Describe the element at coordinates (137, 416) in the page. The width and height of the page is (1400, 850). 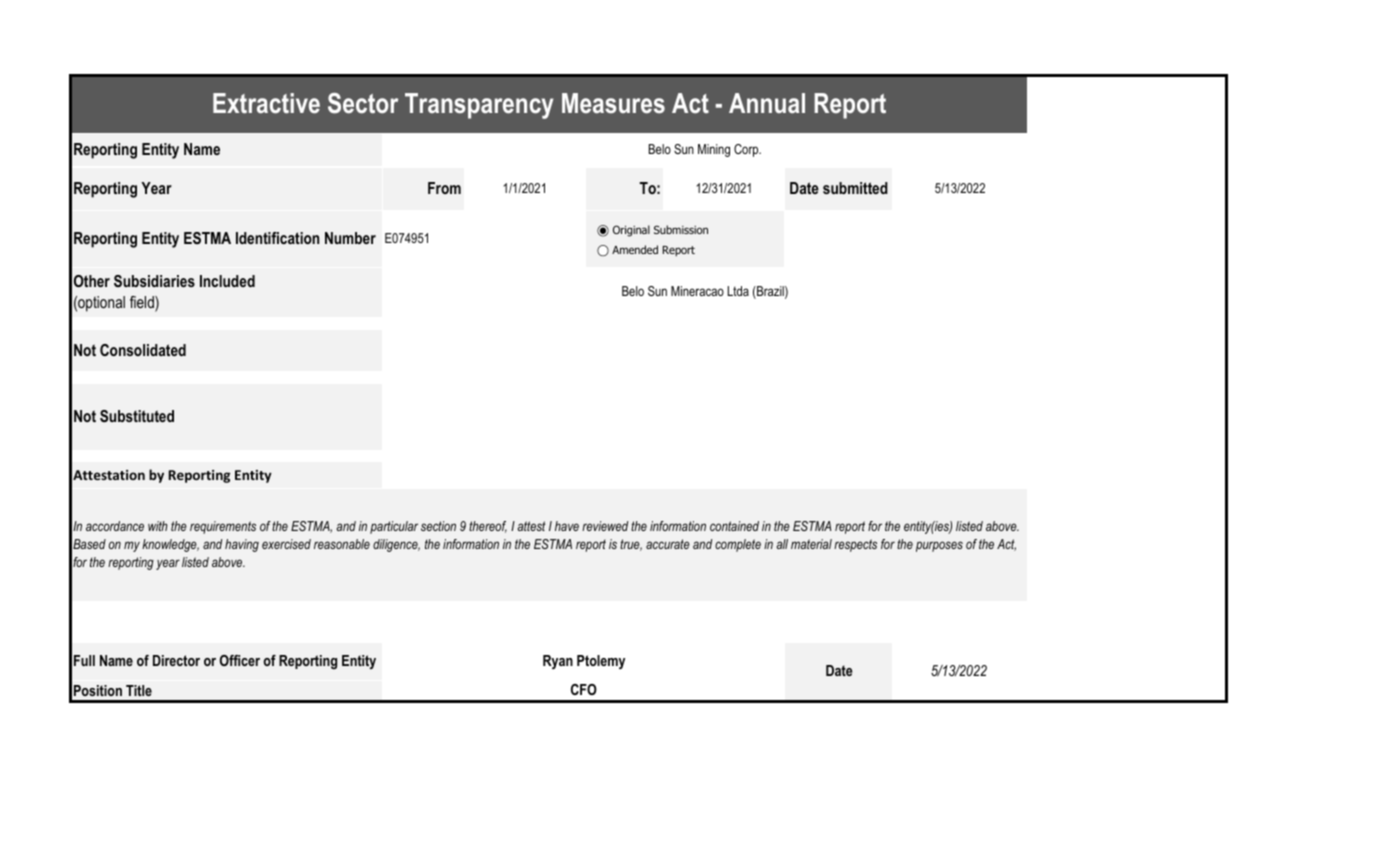
I see `Substituted` at that location.
